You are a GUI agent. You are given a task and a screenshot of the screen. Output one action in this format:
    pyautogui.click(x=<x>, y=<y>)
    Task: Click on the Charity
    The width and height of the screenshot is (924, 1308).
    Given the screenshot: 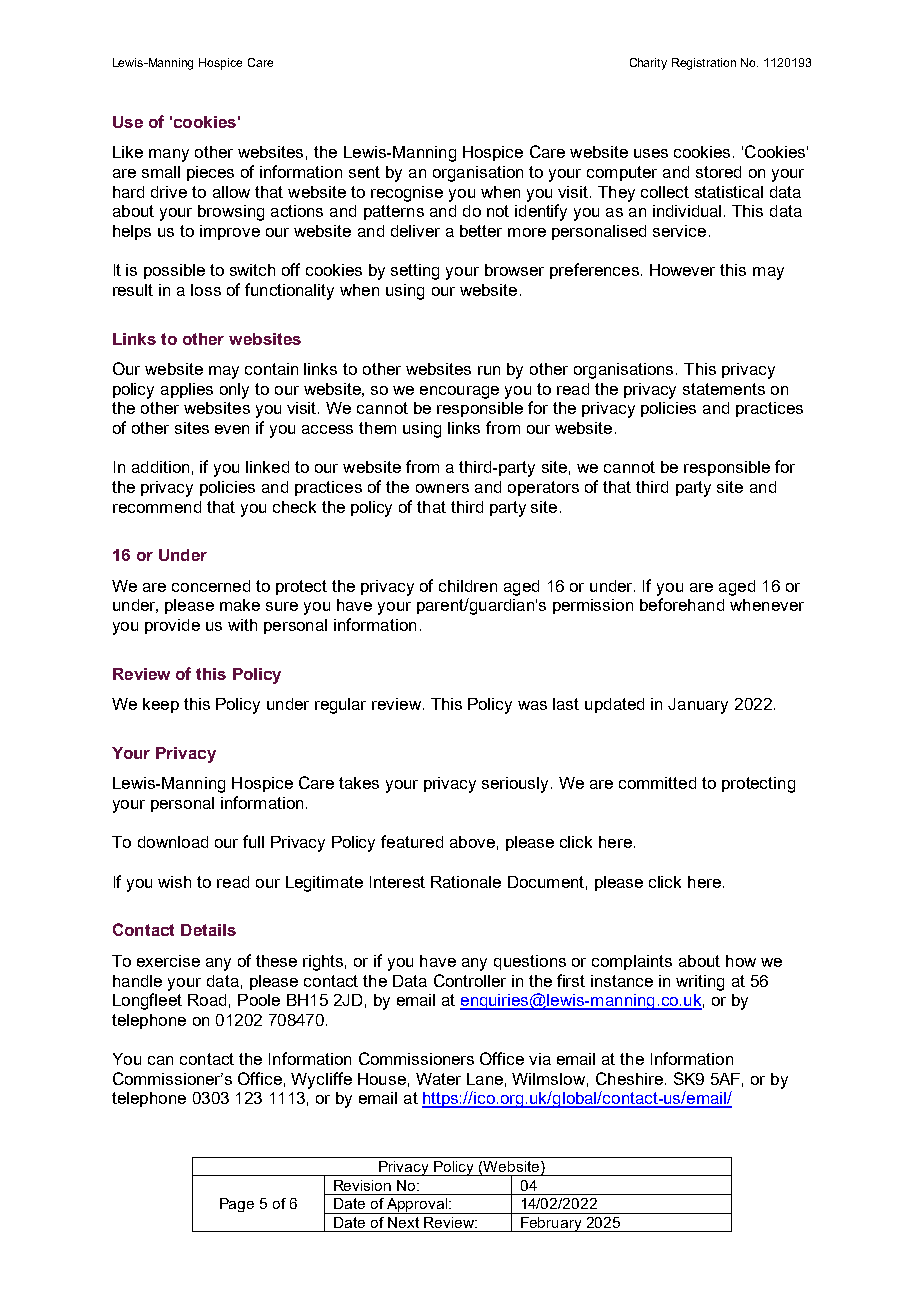 What is the action you would take?
    pyautogui.click(x=648, y=64)
